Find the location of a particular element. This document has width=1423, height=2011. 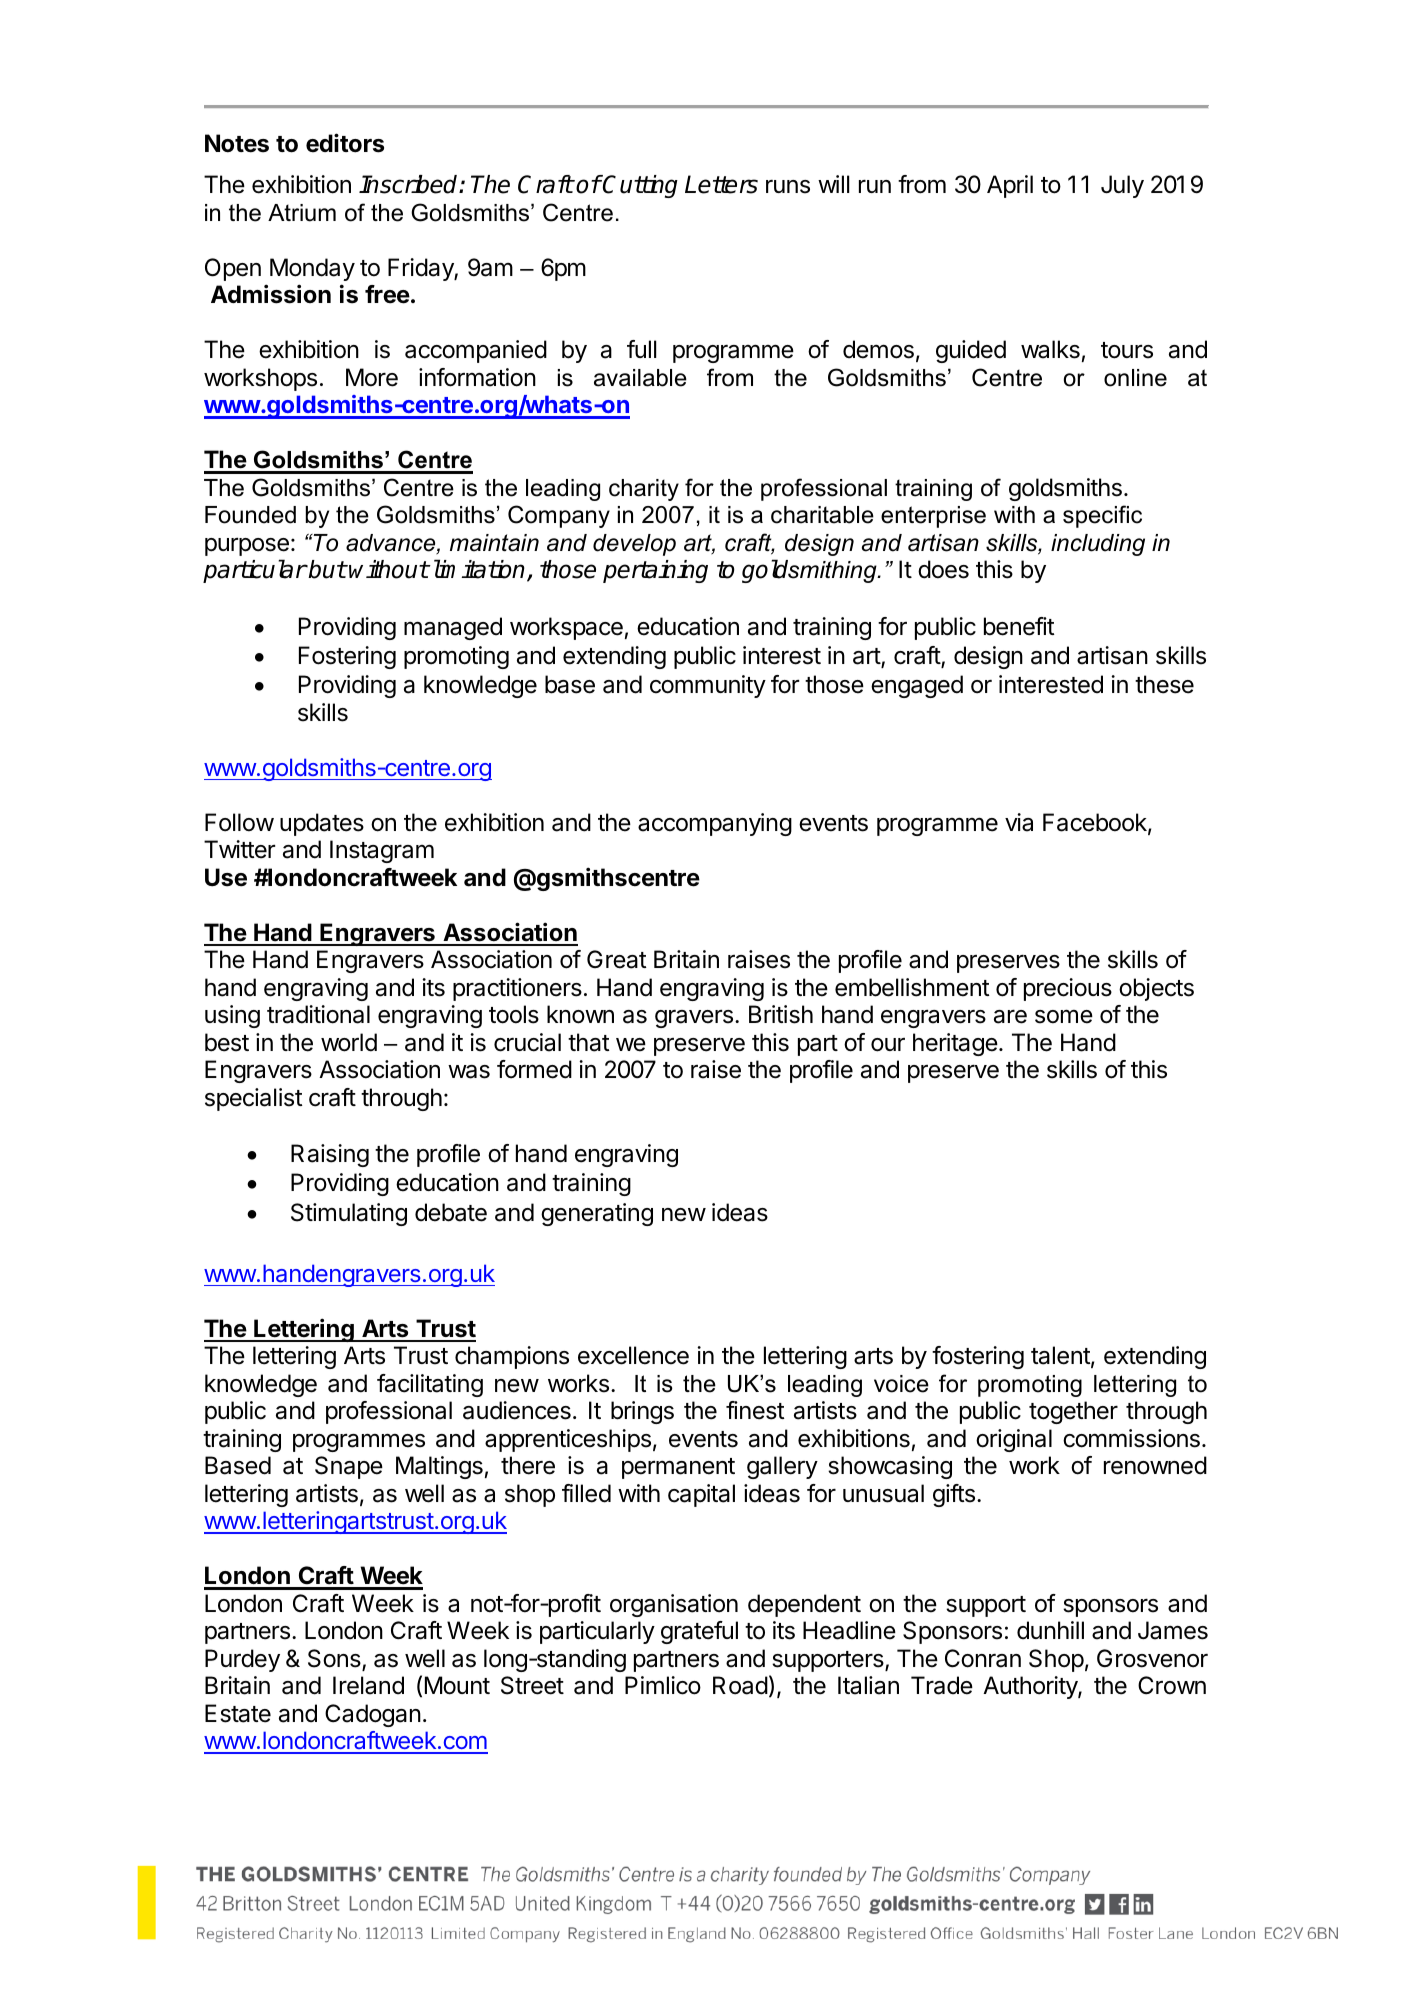

grateful is located at coordinates (699, 1632).
